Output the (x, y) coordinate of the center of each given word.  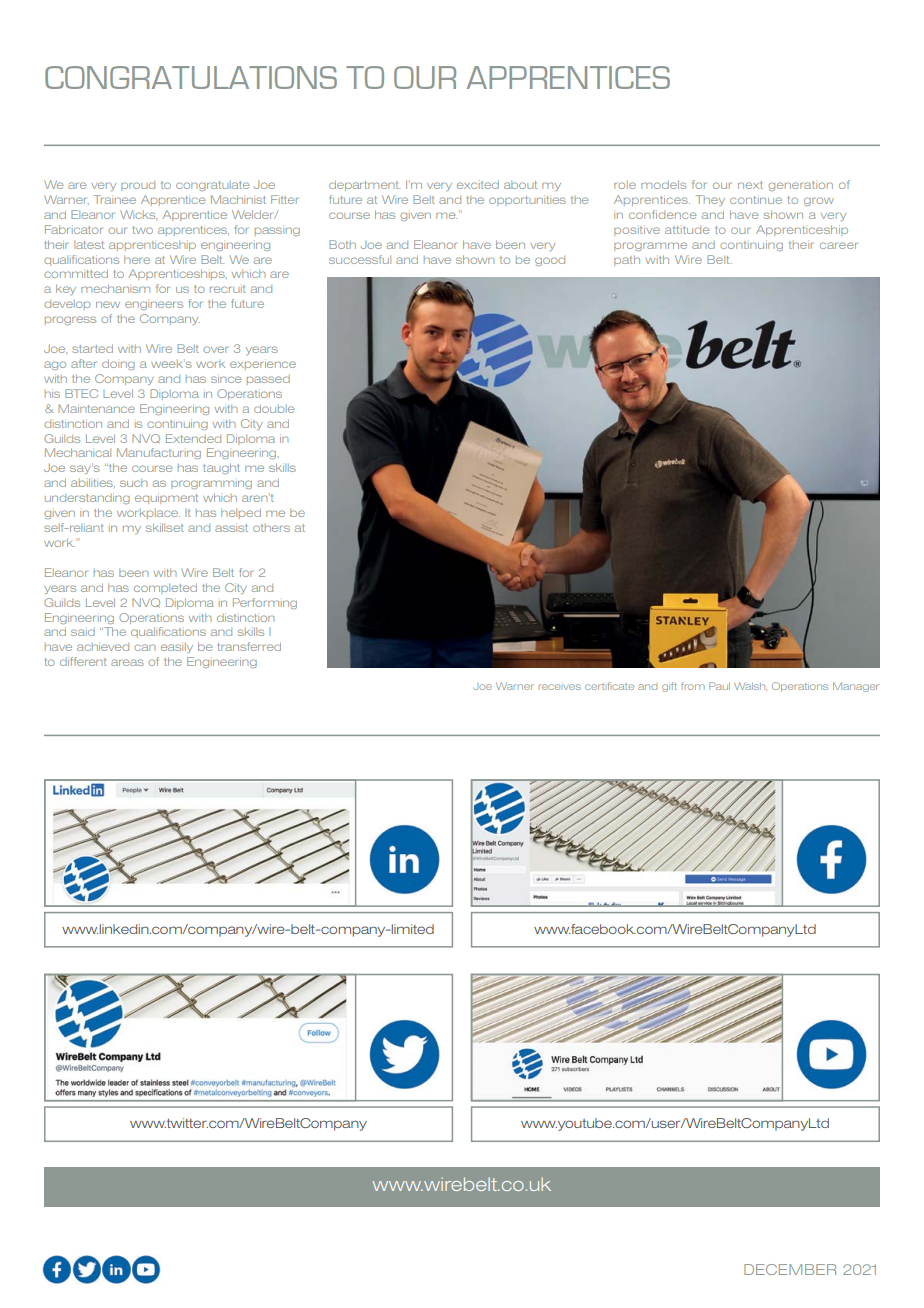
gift (669, 687)
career (838, 245)
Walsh (750, 686)
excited (478, 185)
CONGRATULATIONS (191, 77)
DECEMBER (790, 1269)
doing (118, 364)
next (750, 185)
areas (127, 662)
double (274, 408)
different (83, 661)
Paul (719, 686)
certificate (609, 686)
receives (560, 687)
